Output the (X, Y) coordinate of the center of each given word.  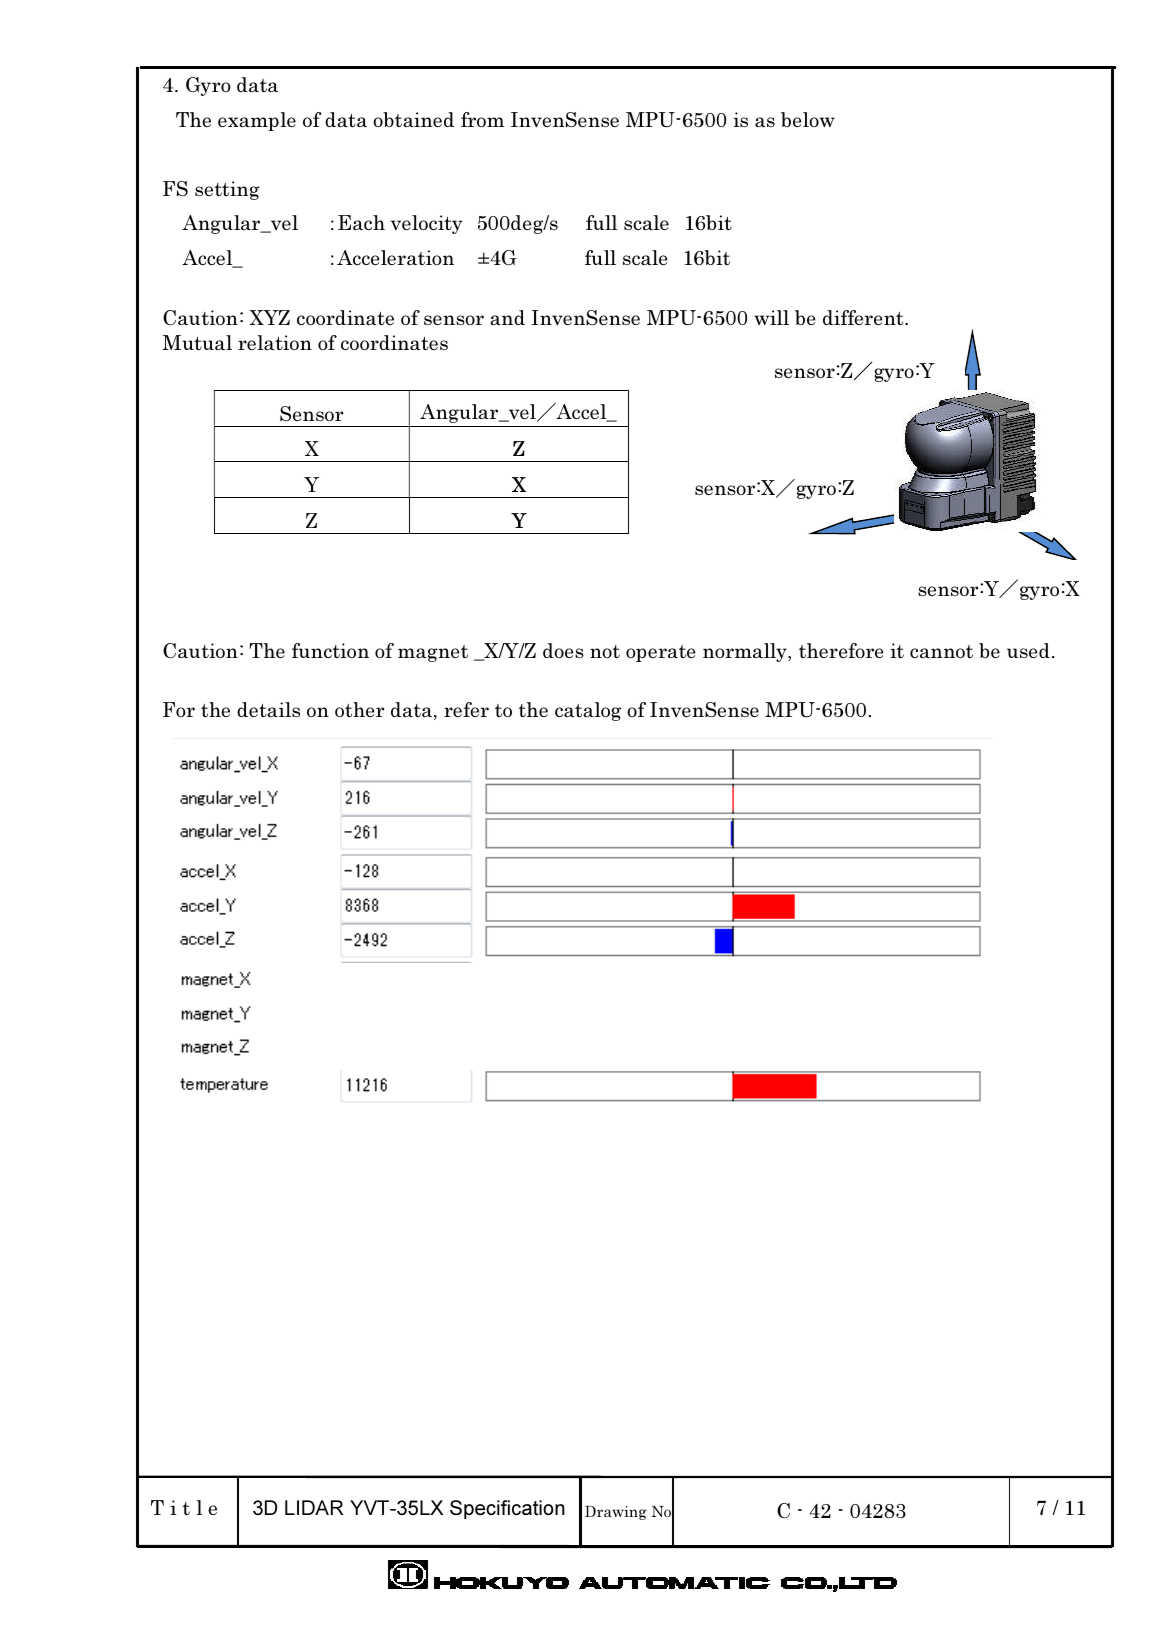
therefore (841, 650)
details (268, 709)
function (330, 650)
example (257, 121)
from (482, 119)
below (808, 119)
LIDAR (314, 1507)
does (563, 650)
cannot (941, 651)
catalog (588, 711)
